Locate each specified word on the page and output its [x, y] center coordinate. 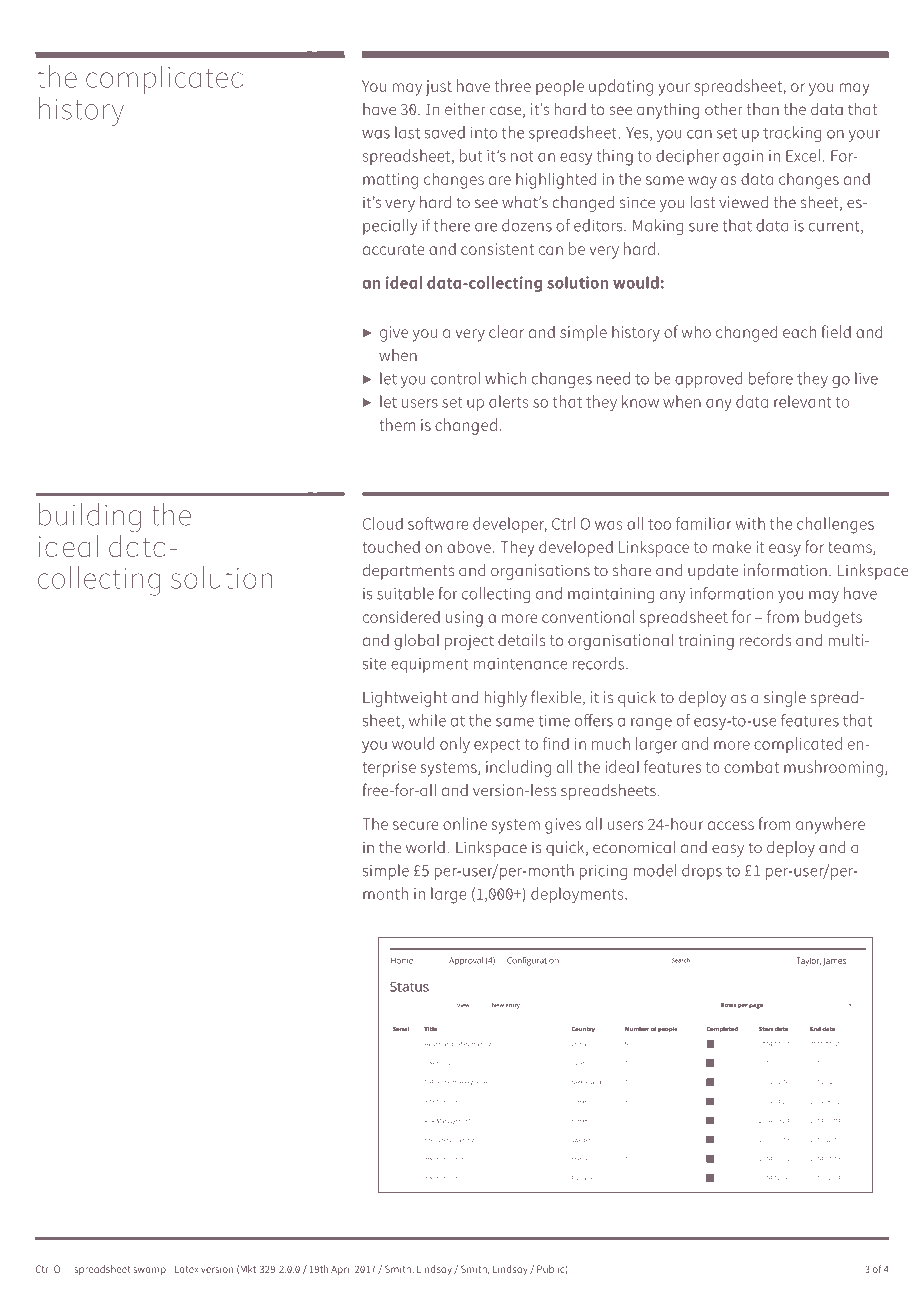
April [341, 1270]
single [785, 699]
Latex [186, 1269]
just [438, 88]
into [484, 133]
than [763, 109]
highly [506, 699]
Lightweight [405, 699]
